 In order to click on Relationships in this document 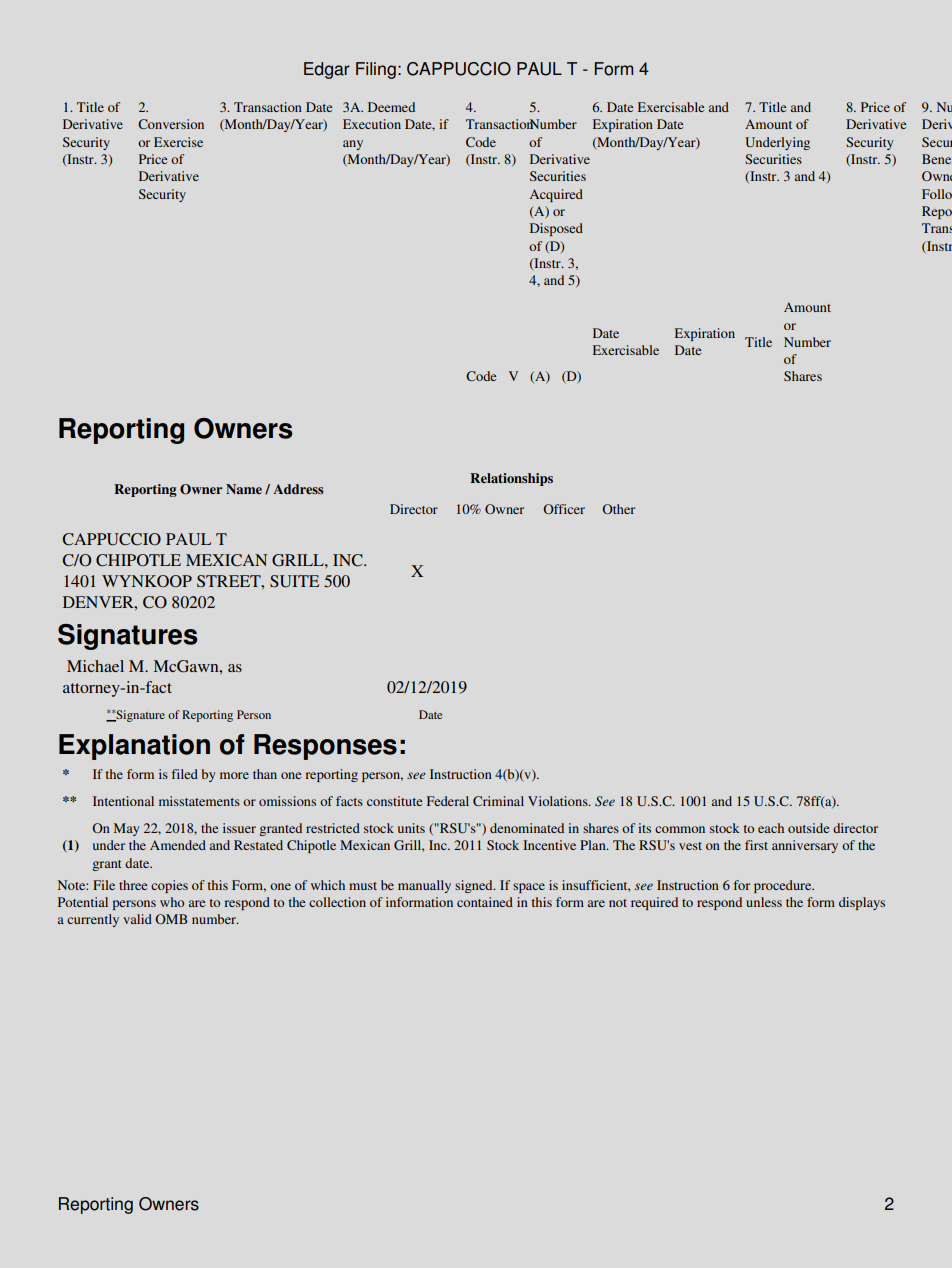, I will do `click(511, 479)`.
